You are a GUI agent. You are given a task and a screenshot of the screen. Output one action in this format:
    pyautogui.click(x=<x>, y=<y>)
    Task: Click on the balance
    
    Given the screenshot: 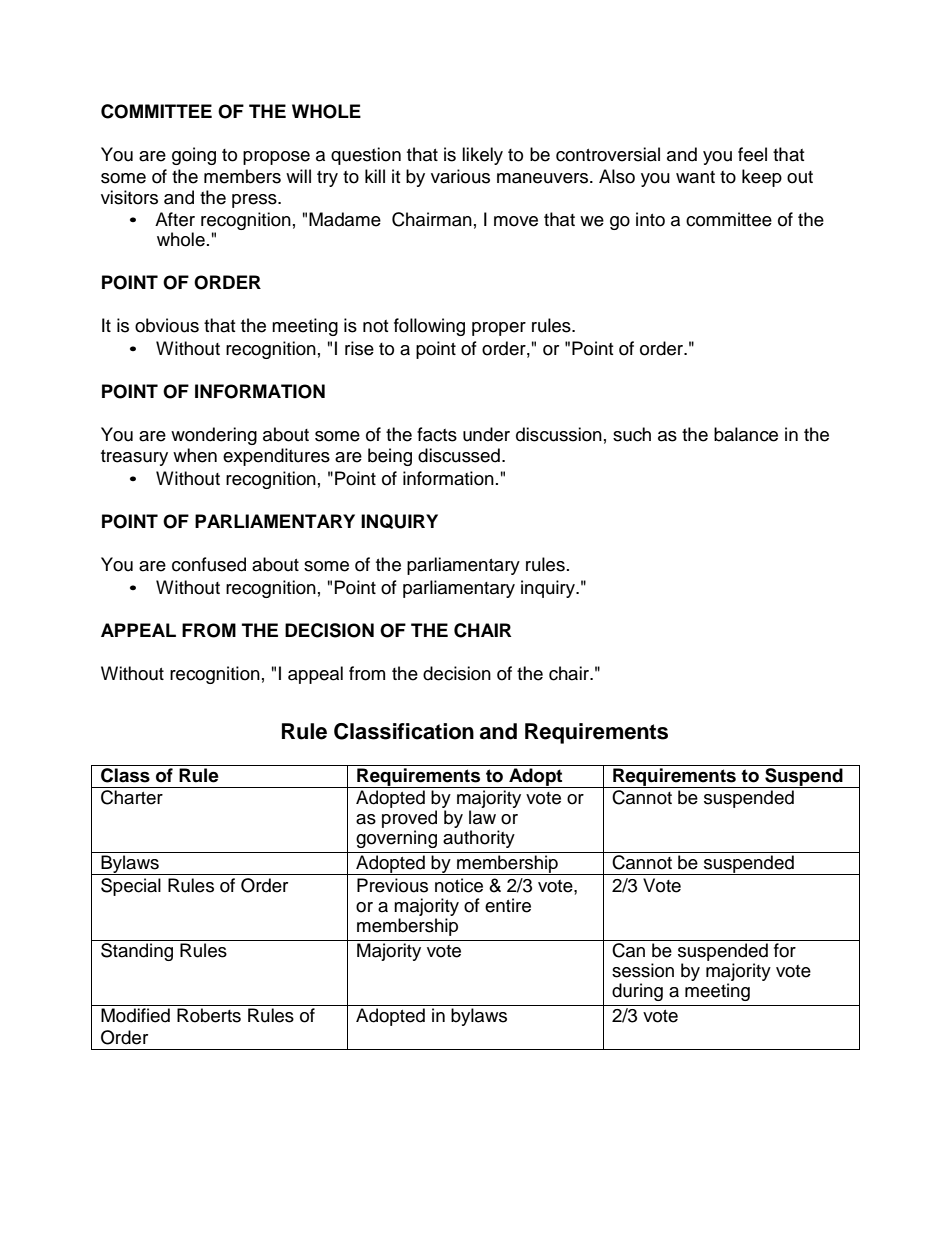 What is the action you would take?
    pyautogui.click(x=746, y=434)
